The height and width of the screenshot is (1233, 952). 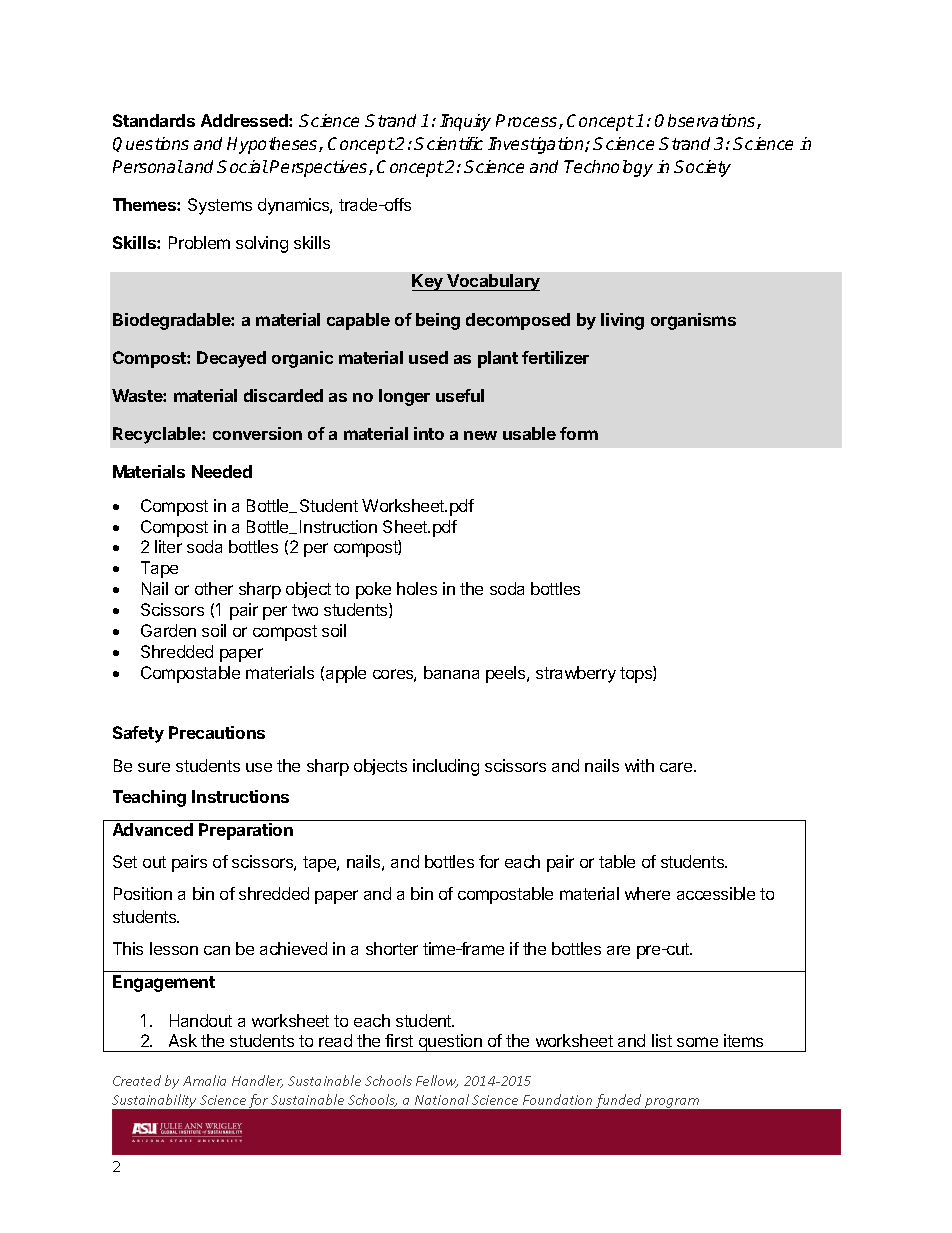 What do you see at coordinates (242, 166) in the screenshot?
I see `Social` at bounding box center [242, 166].
